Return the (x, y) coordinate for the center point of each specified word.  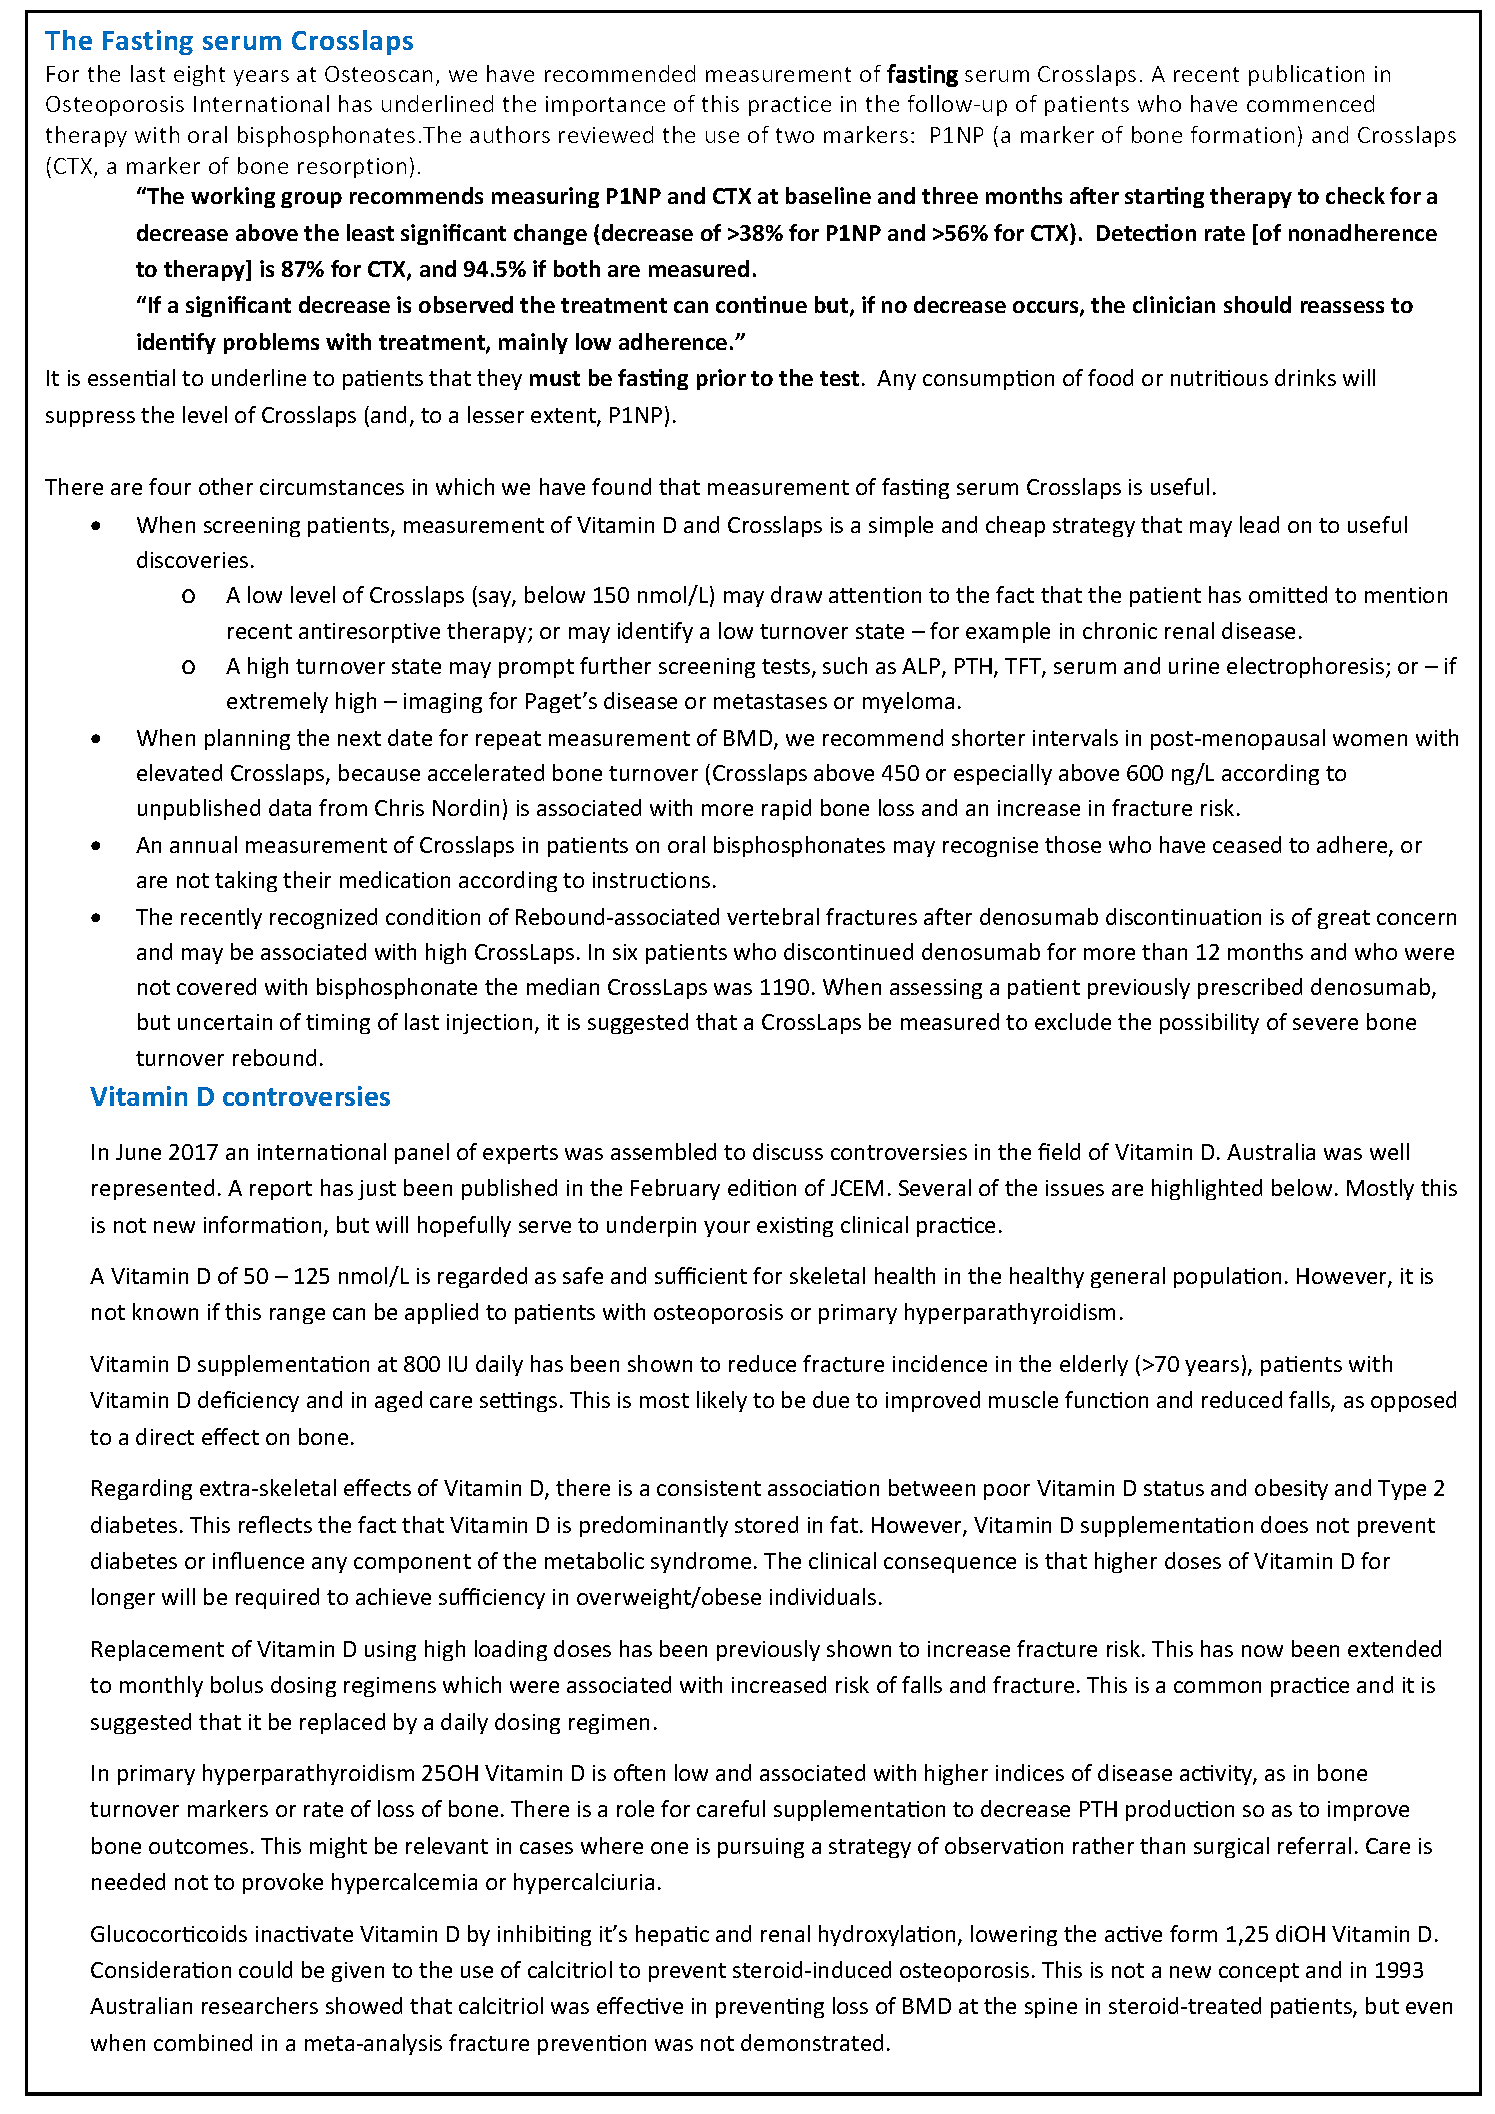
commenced (1310, 103)
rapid (786, 809)
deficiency (248, 1401)
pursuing (761, 1848)
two (795, 135)
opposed (1413, 1401)
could (265, 1969)
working (233, 197)
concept (1259, 1972)
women (1370, 740)
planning (247, 739)
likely (722, 1401)
